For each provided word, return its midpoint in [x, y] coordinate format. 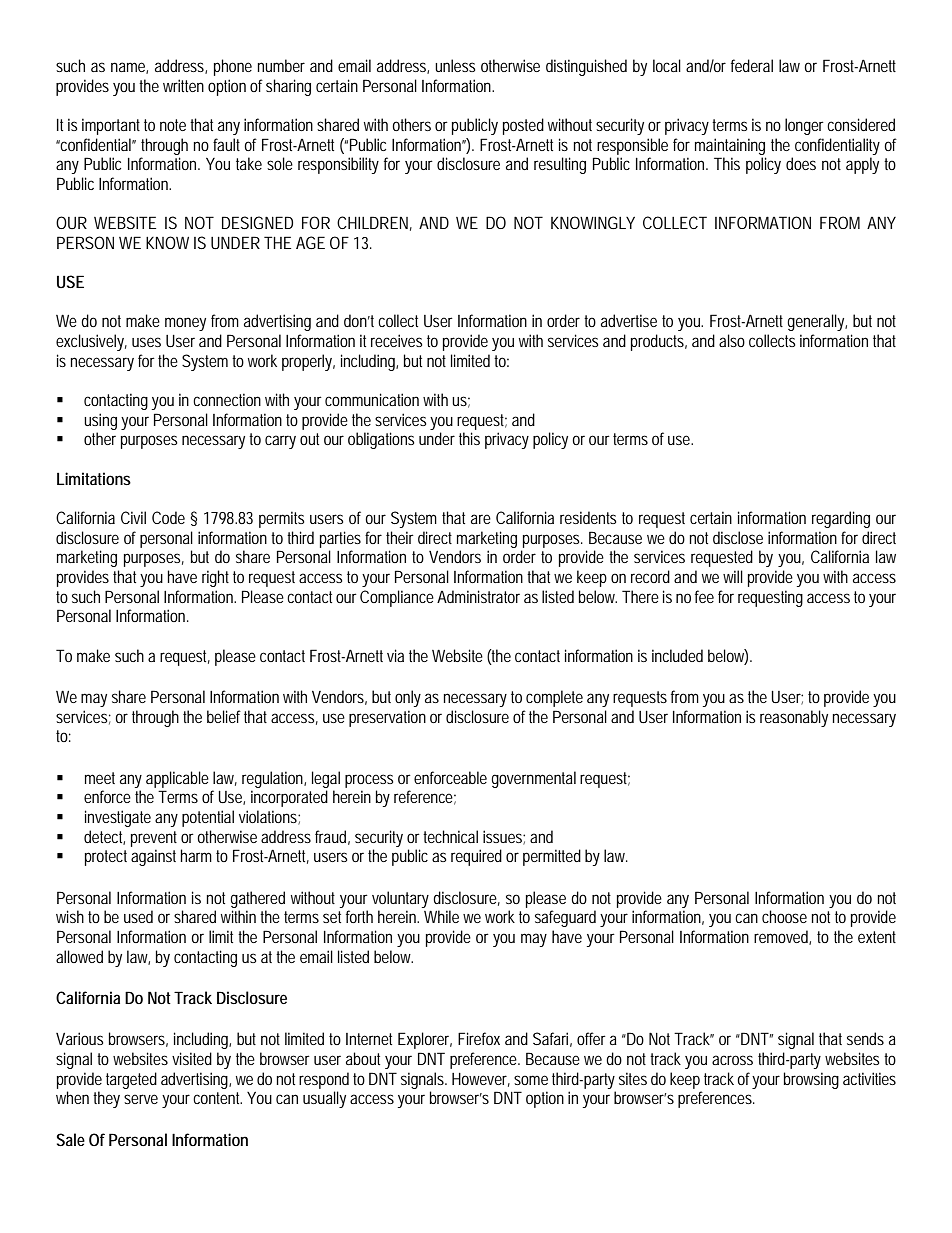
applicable [177, 779]
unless [455, 65]
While [441, 916]
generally [817, 322]
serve [141, 1099]
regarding [841, 519]
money [185, 324]
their [400, 537]
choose [784, 916]
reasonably [794, 718]
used [138, 916]
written [183, 85]
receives [396, 340]
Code [168, 517]
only [408, 698]
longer [806, 126]
